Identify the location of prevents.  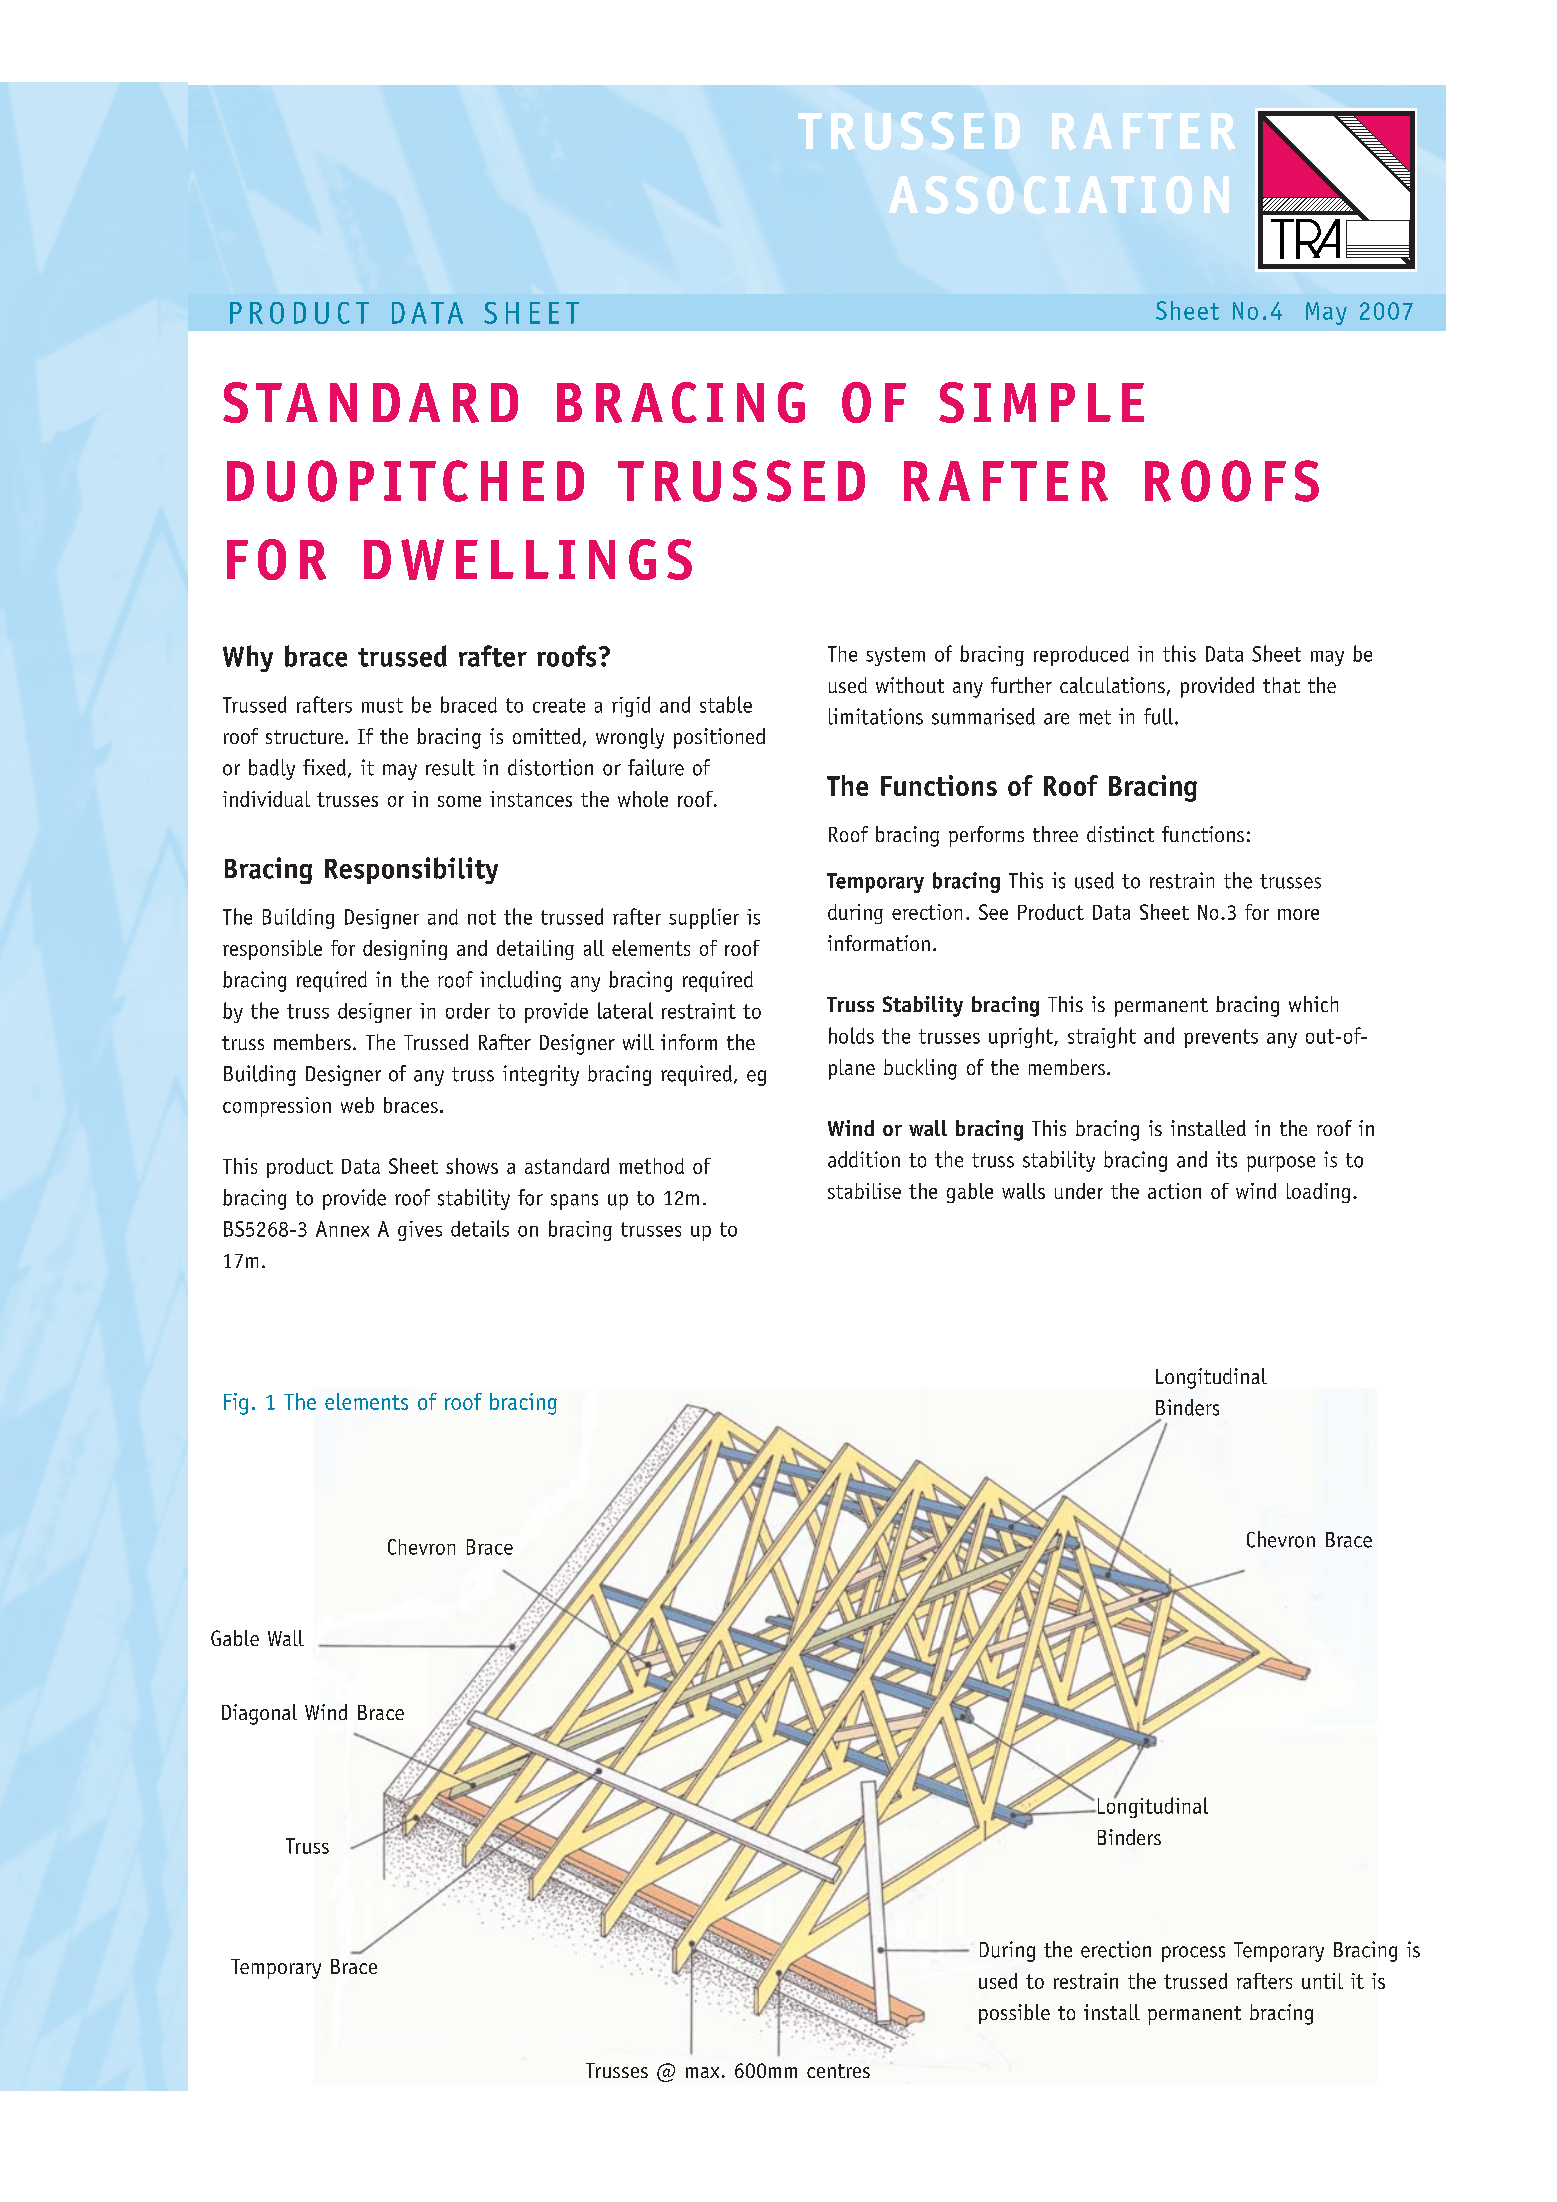
(1221, 1038).
